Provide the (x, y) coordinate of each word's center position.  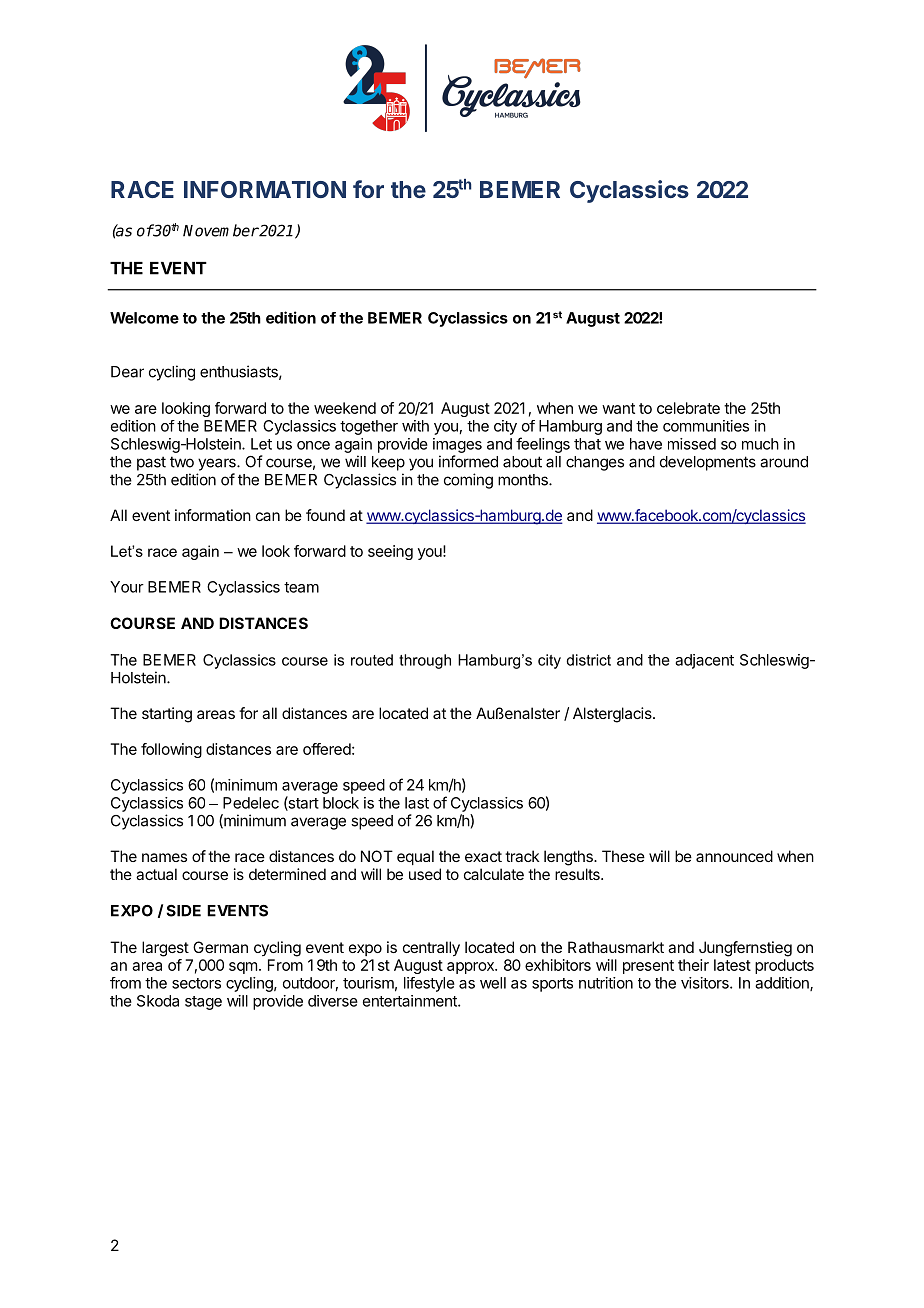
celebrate (688, 408)
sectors (196, 983)
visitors (706, 983)
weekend (345, 408)
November (221, 230)
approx (471, 968)
